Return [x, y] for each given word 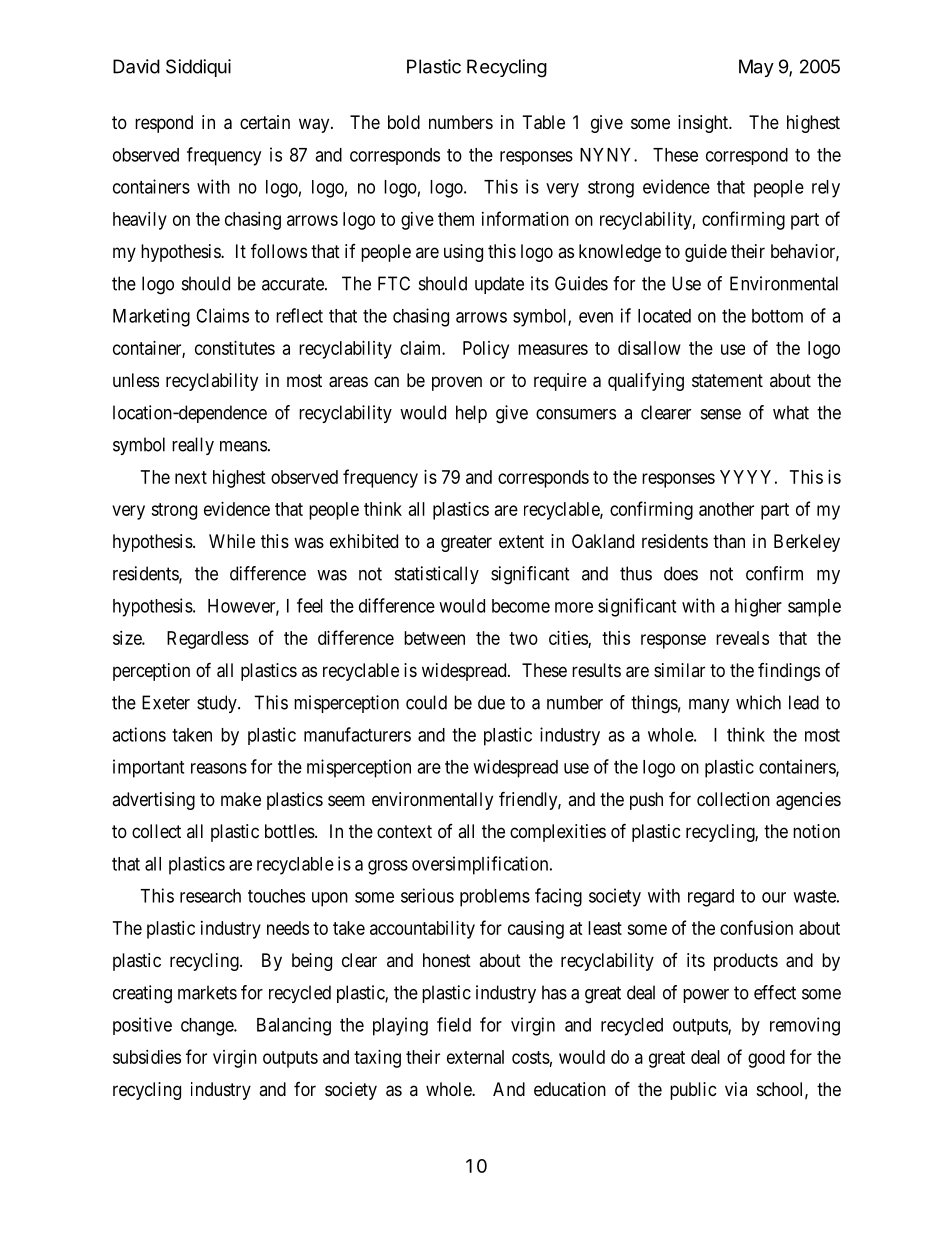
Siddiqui [198, 68]
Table [544, 122]
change [208, 1027]
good [766, 1059]
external [475, 1057]
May [756, 68]
